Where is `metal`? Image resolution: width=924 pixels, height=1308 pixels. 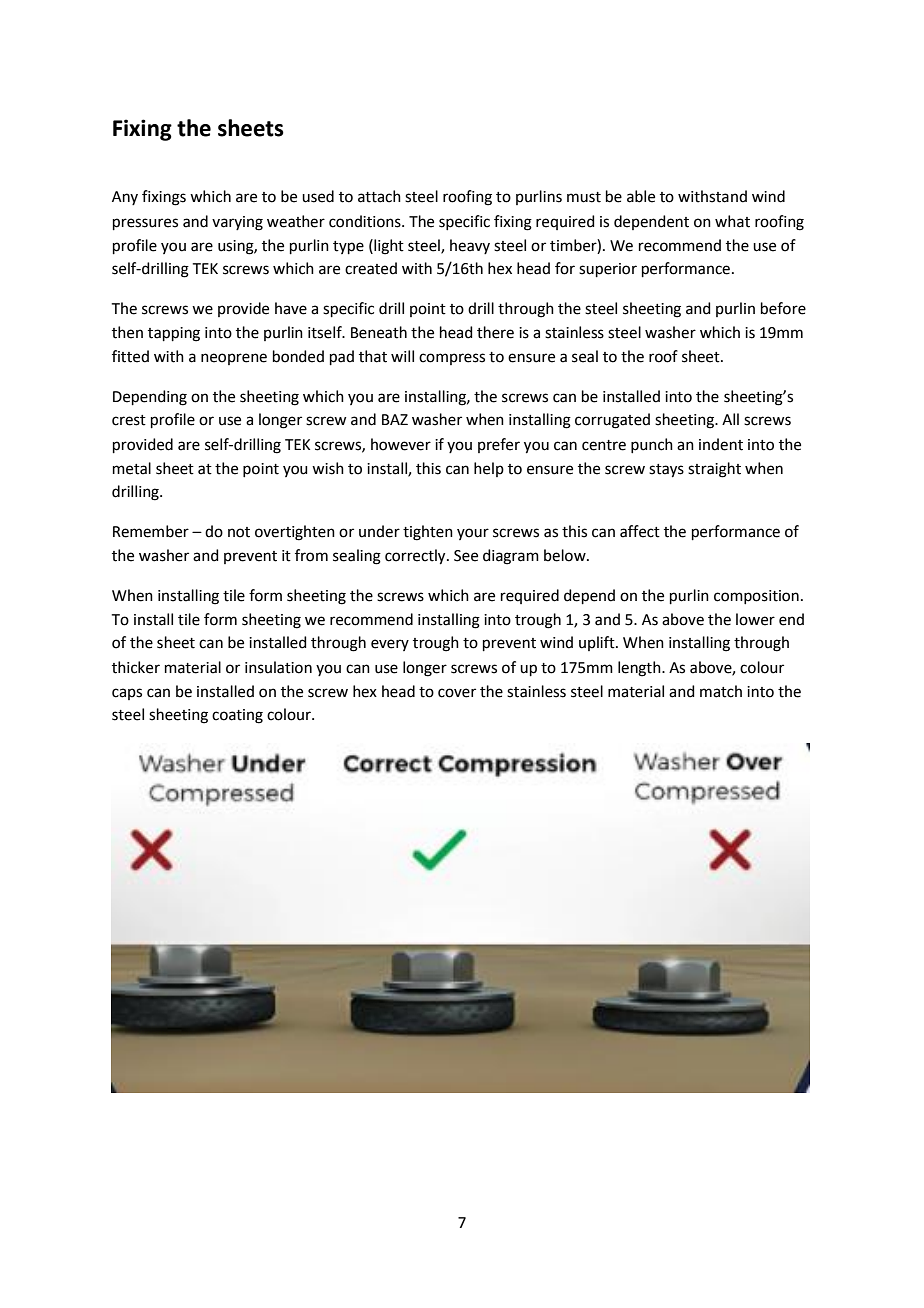 metal is located at coordinates (132, 468).
